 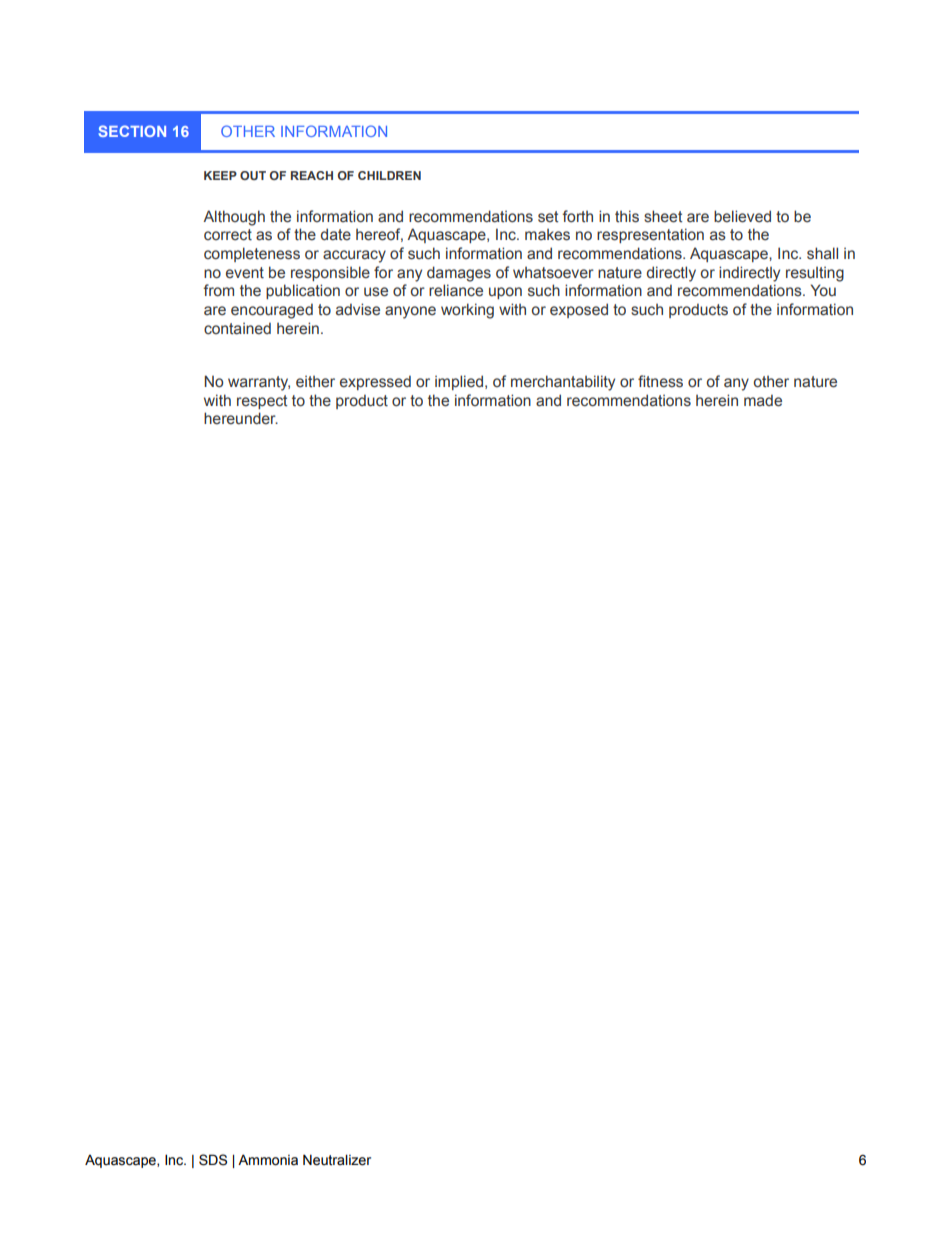 What do you see at coordinates (237, 328) in the screenshot?
I see `contained` at bounding box center [237, 328].
